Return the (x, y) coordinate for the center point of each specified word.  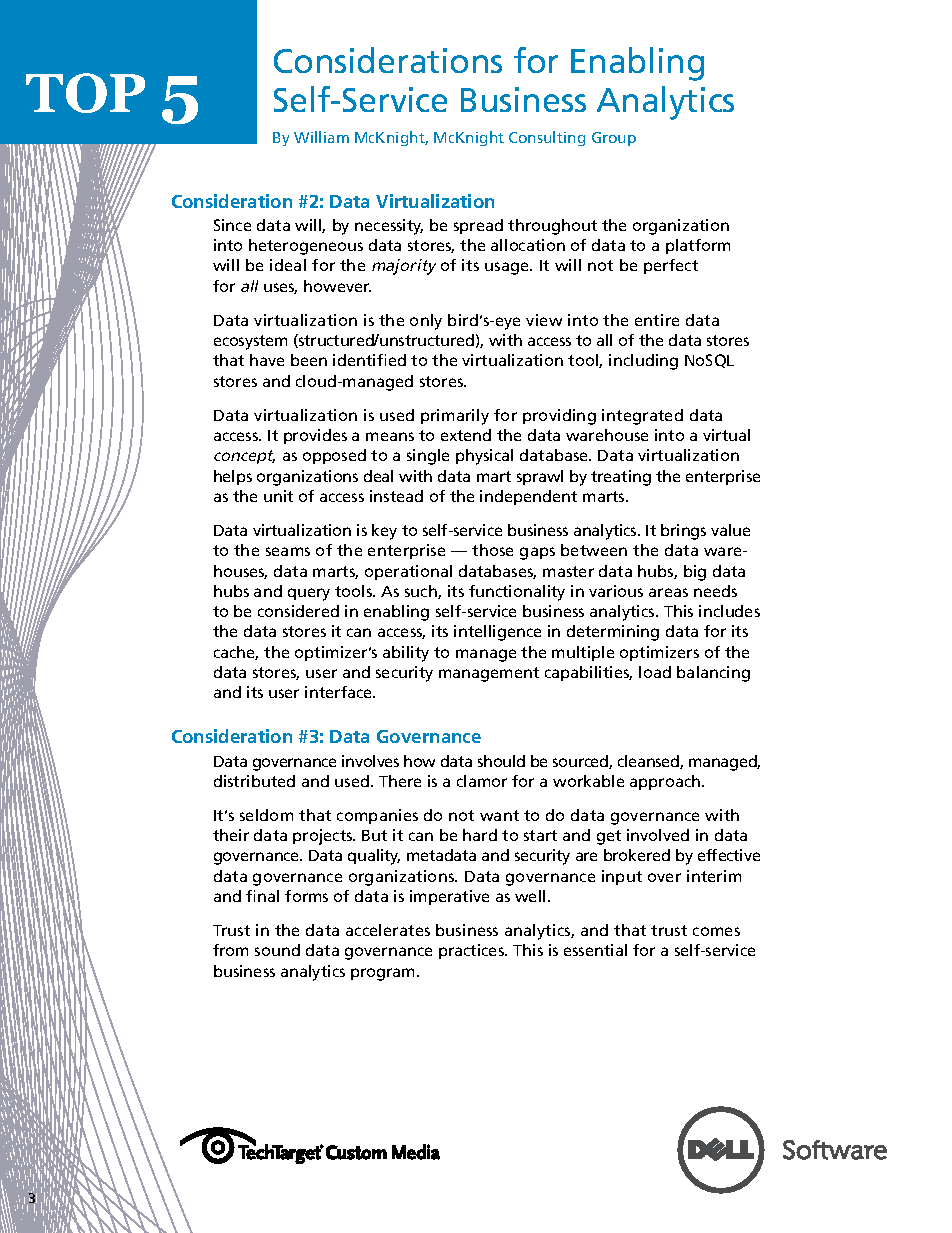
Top (85, 93)
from (230, 950)
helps (233, 477)
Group (614, 139)
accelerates (388, 930)
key (384, 532)
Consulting (547, 138)
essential (595, 950)
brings (683, 532)
